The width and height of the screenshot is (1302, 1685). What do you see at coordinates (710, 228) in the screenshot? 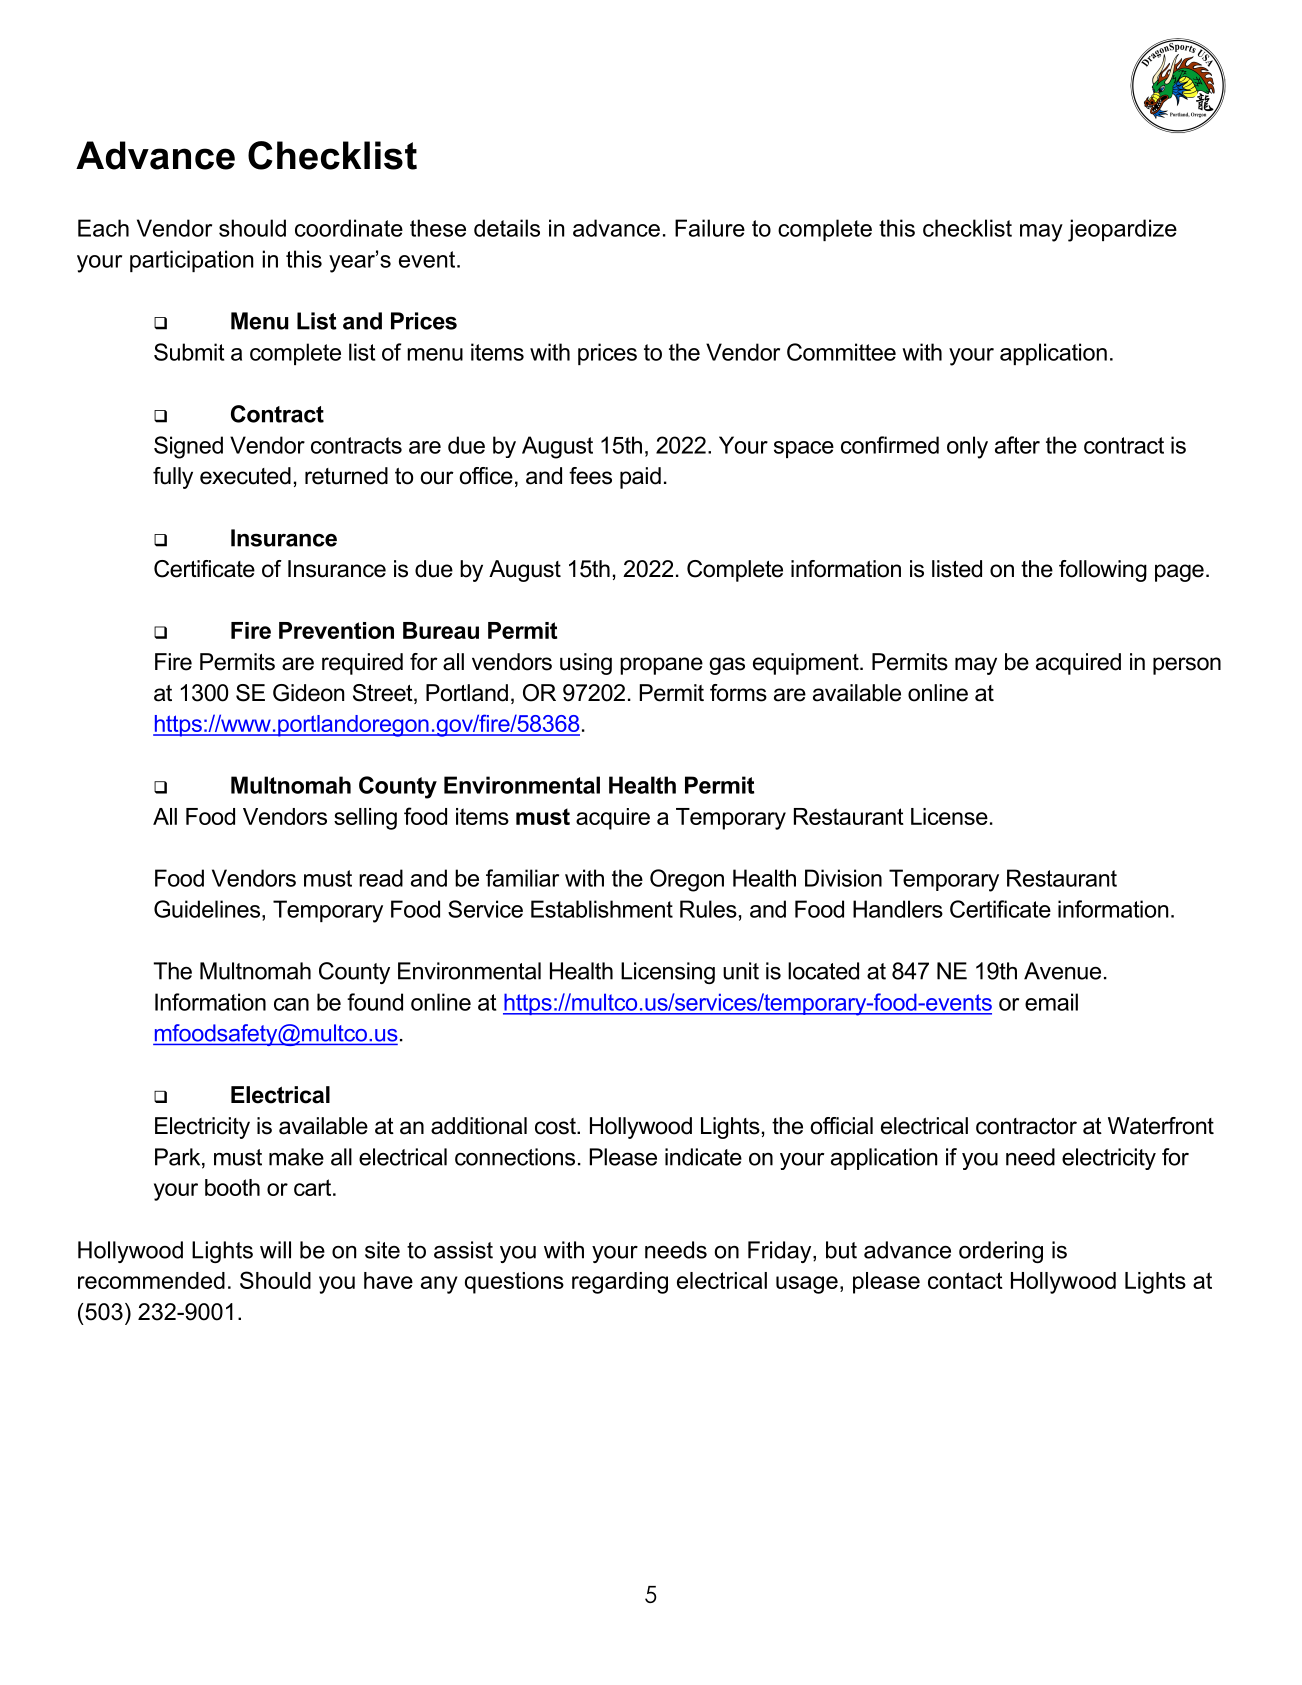
I see `Failure` at bounding box center [710, 228].
